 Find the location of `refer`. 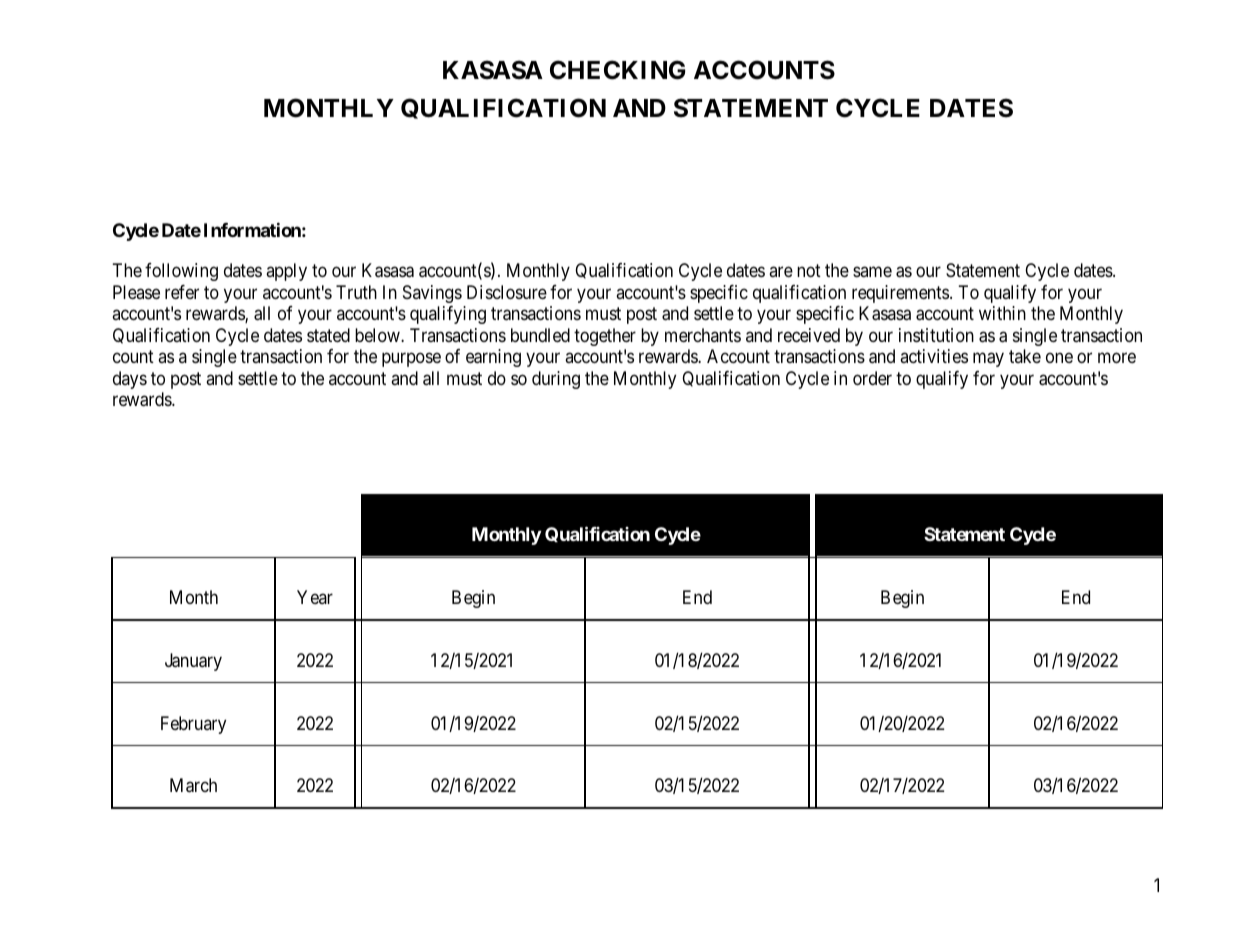

refer is located at coordinates (182, 292).
